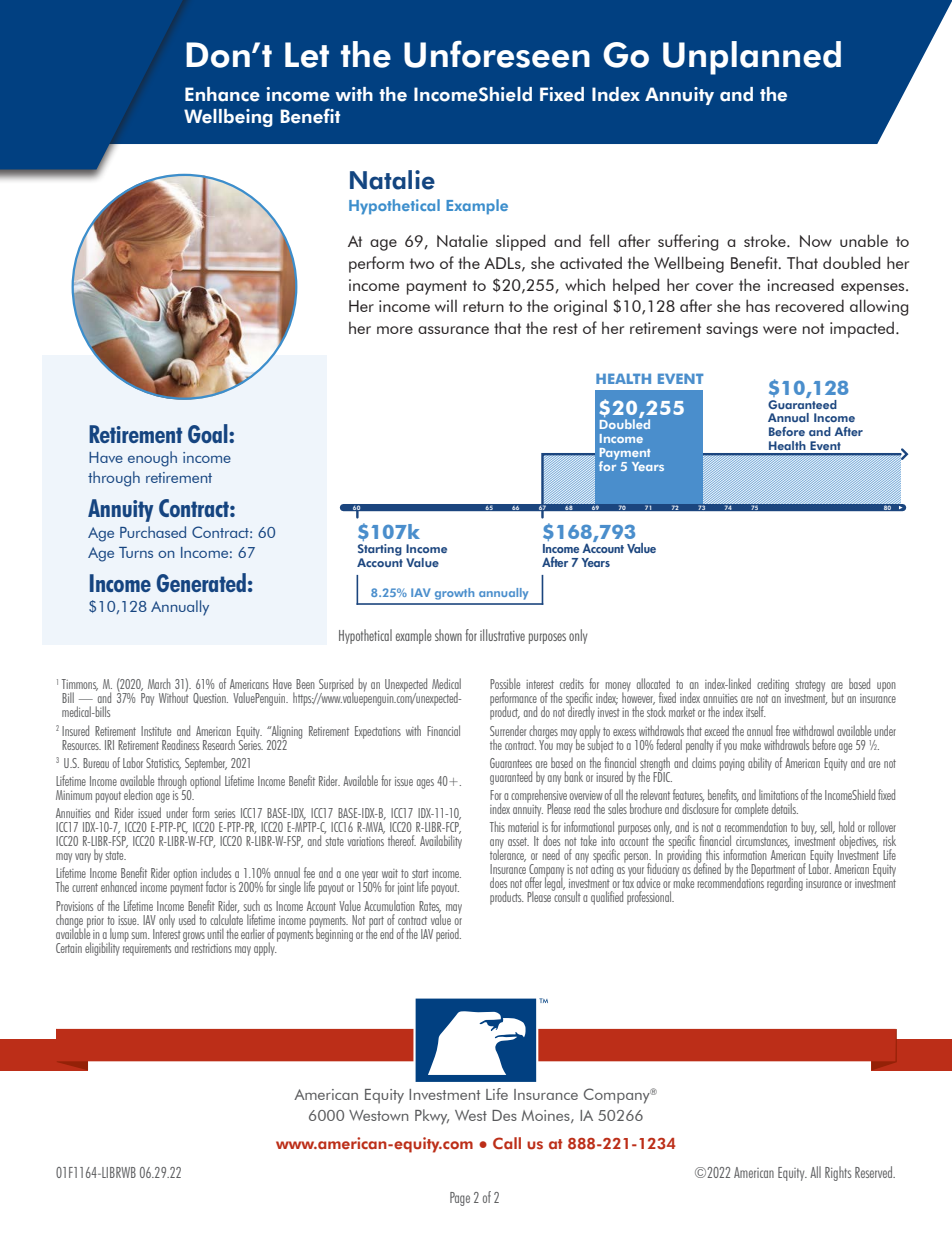  I want to click on slipped, so click(520, 242).
